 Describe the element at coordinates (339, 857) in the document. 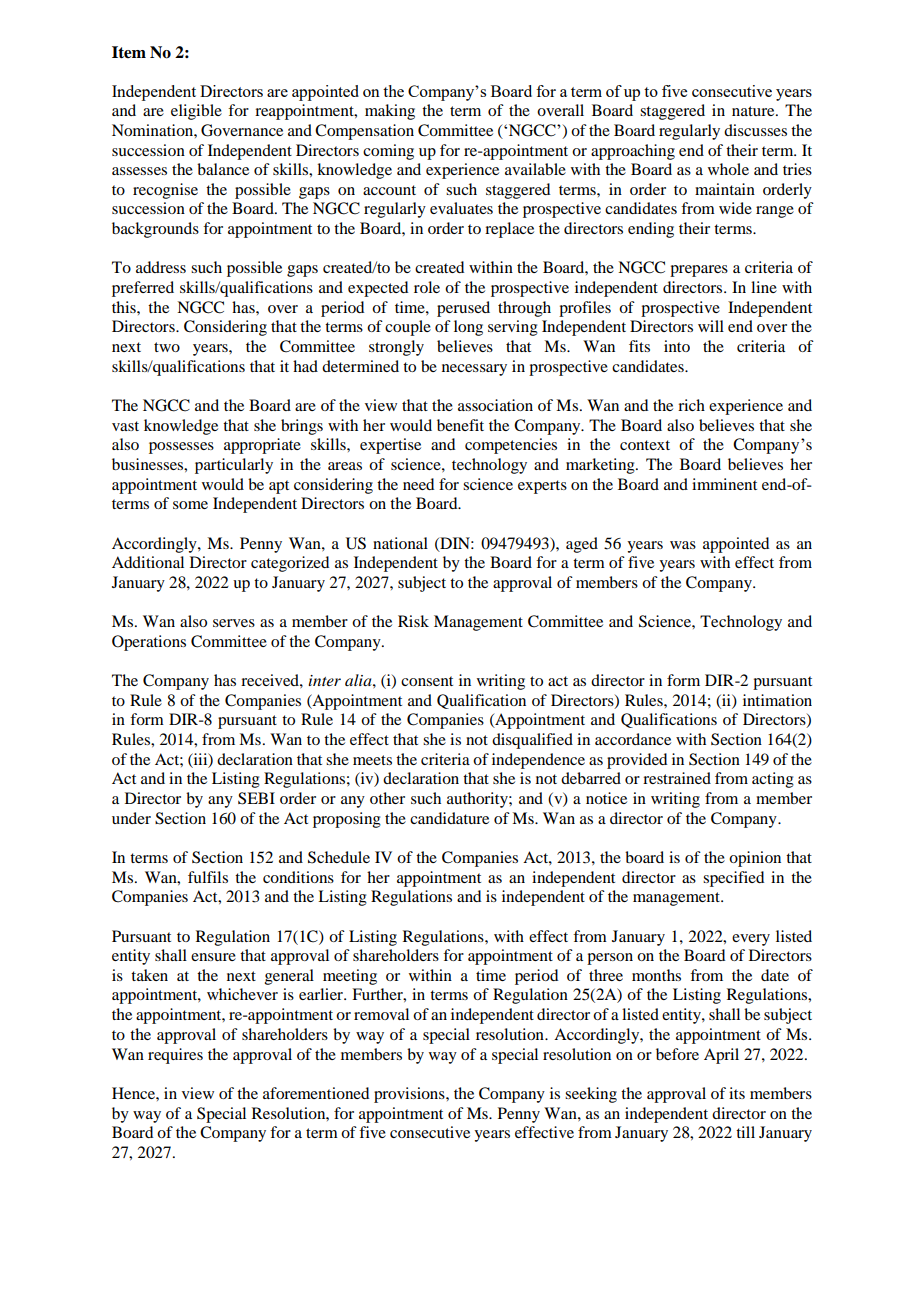

I see `Schedule` at that location.
